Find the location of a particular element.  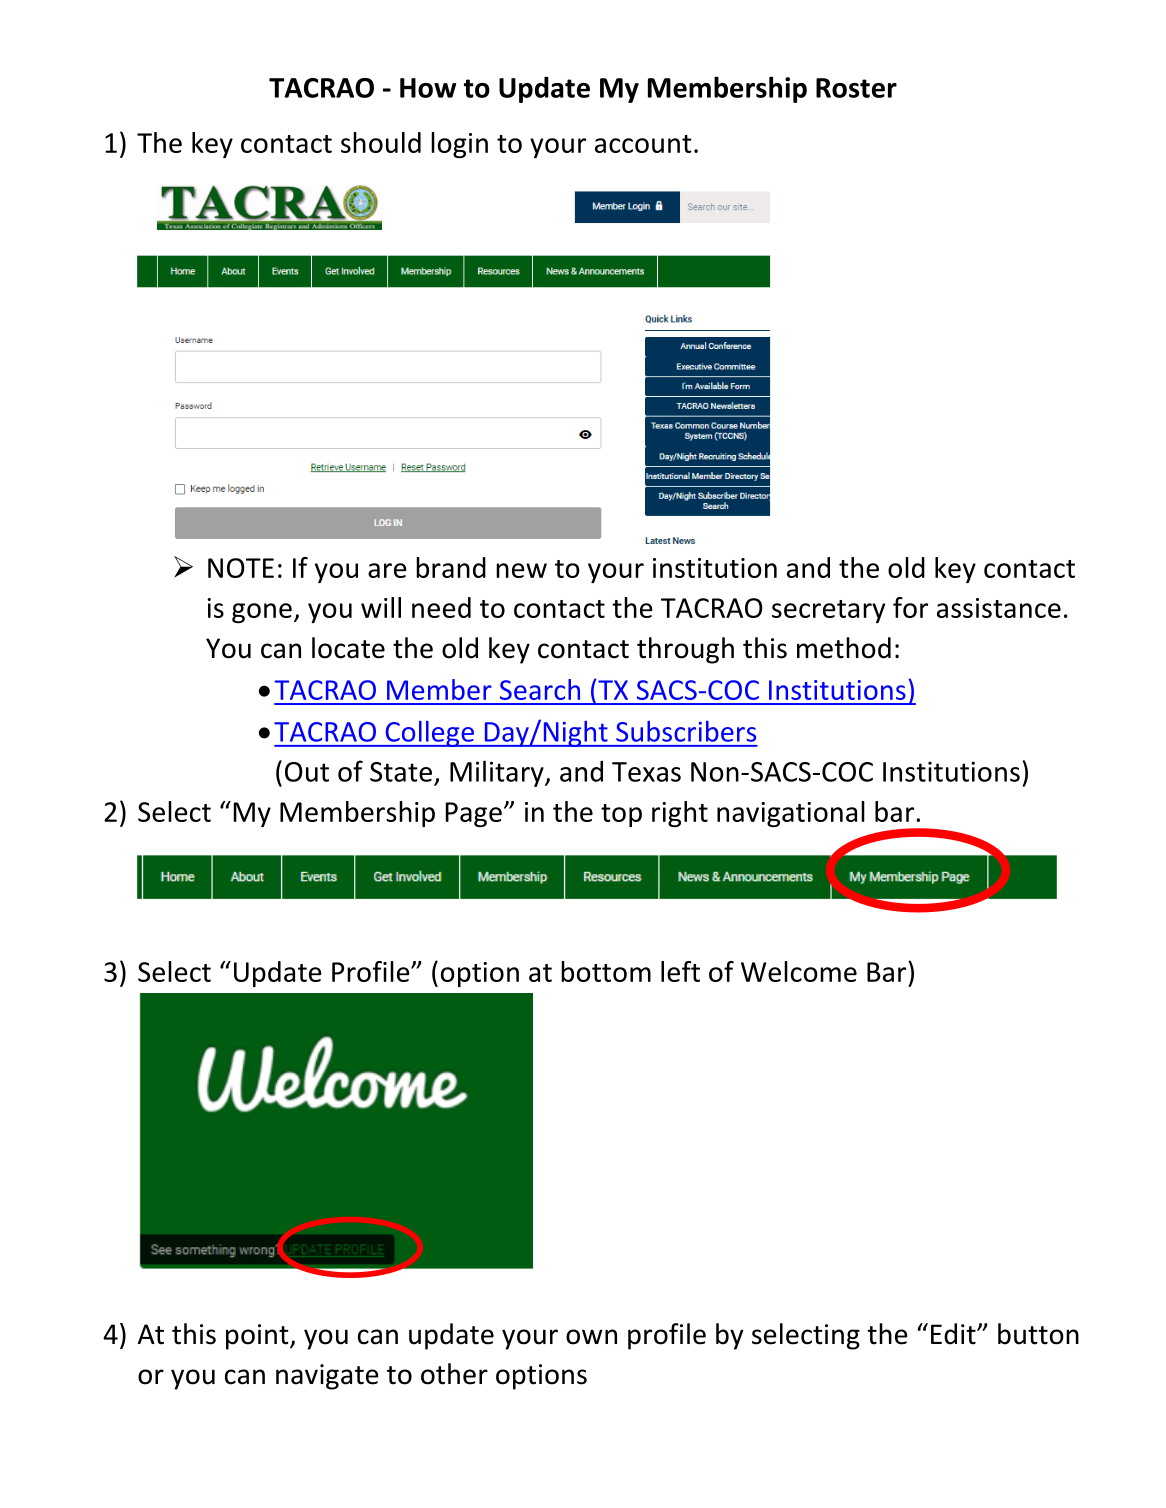

should is located at coordinates (381, 142).
